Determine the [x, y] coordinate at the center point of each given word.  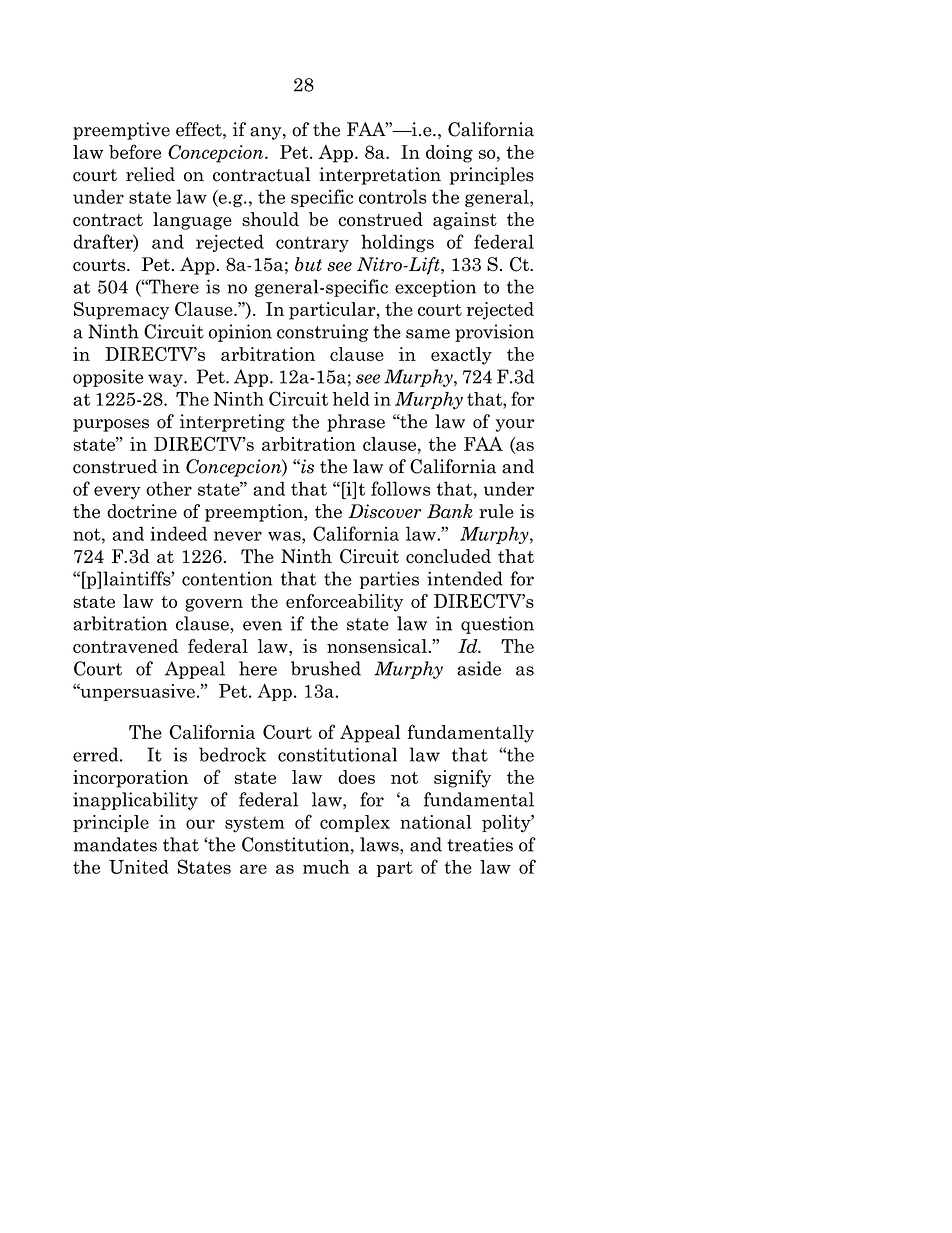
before [135, 151]
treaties [480, 844]
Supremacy [121, 311]
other [169, 488]
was [285, 536]
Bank [450, 511]
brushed [326, 668]
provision [494, 333]
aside [479, 668]
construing [322, 333]
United [139, 867]
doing [449, 154]
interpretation [380, 176]
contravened [125, 646]
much [326, 867]
